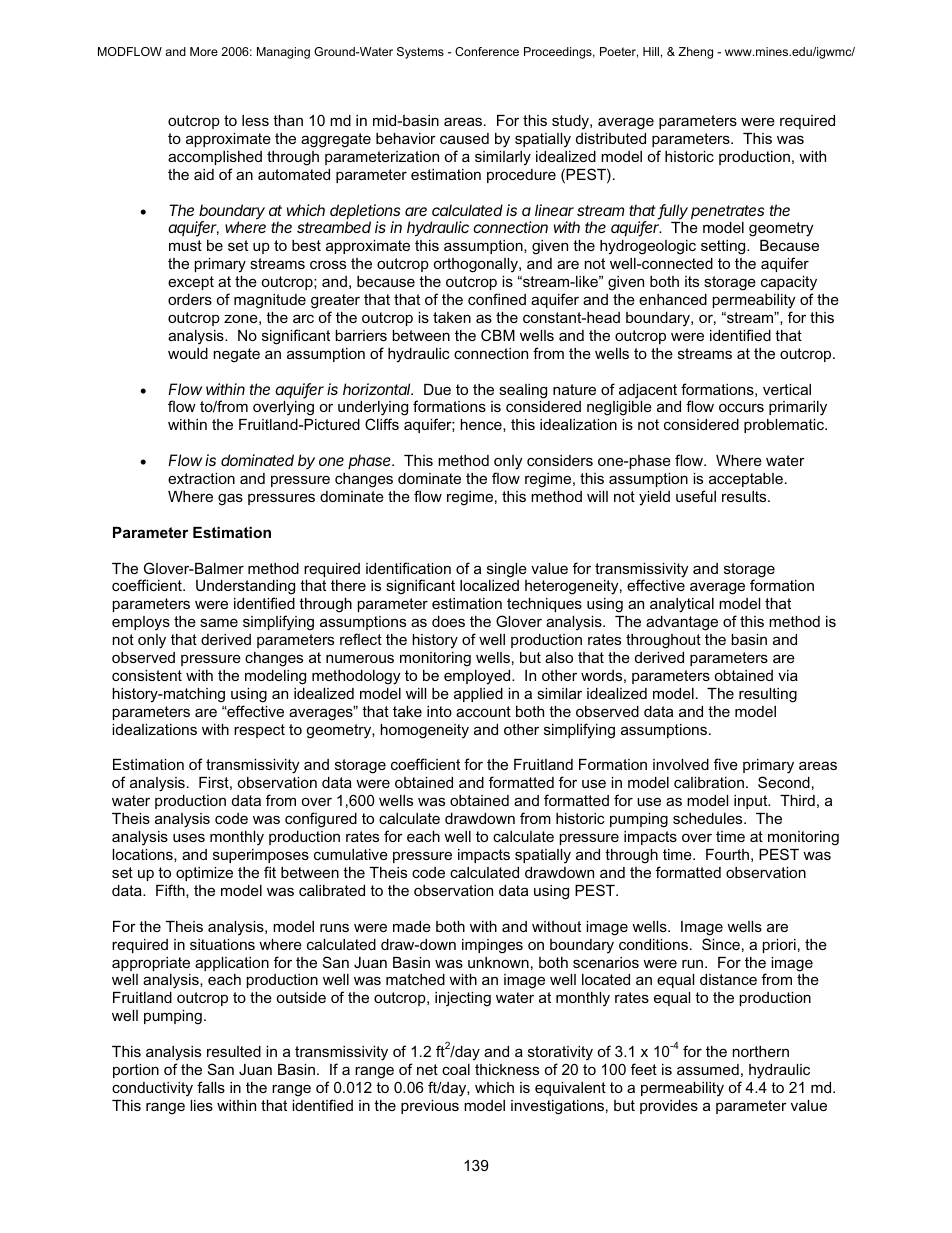 This screenshot has height=1233, width=952. Describe the element at coordinates (741, 407) in the screenshot. I see `occurs` at that location.
